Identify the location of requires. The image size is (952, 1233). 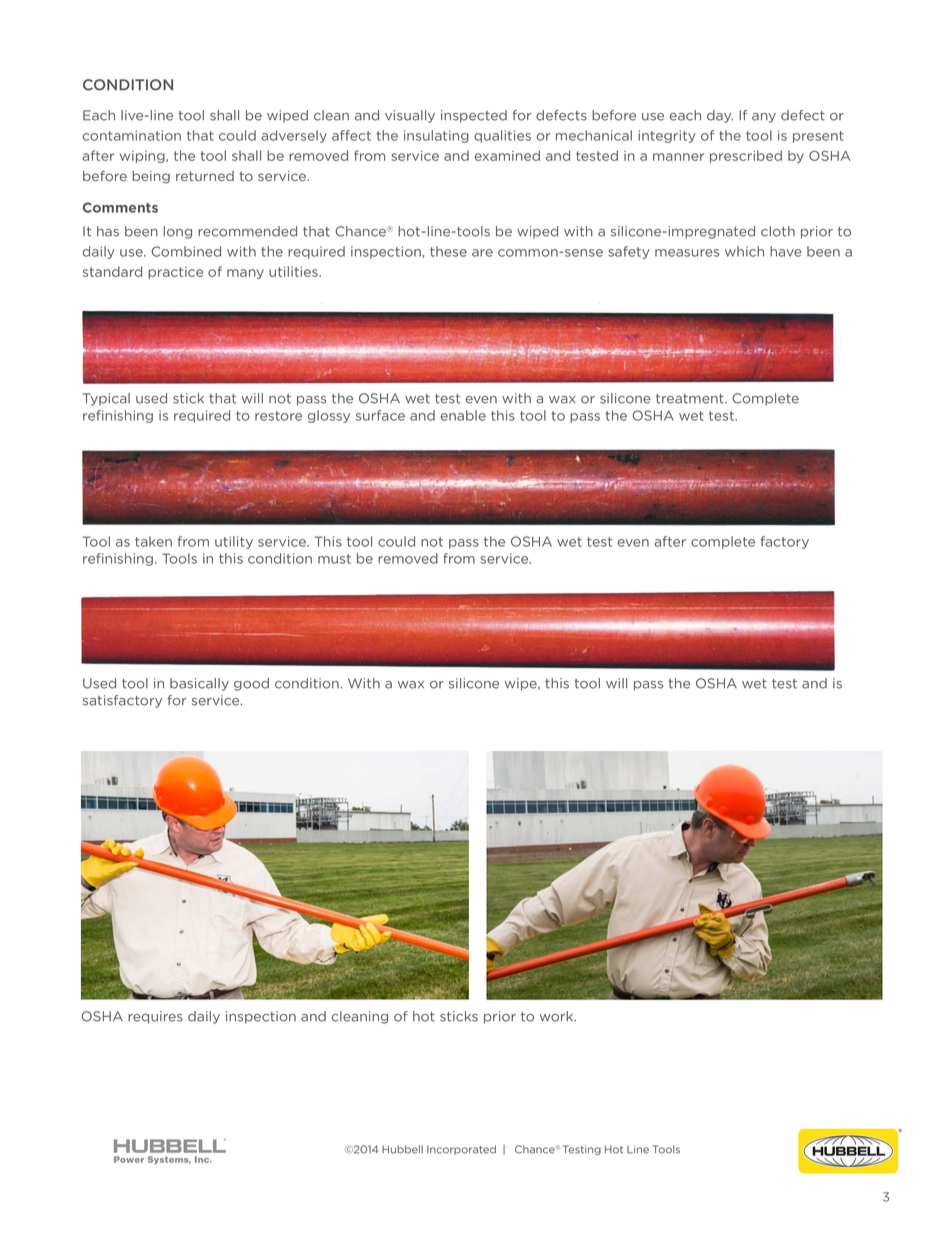
(155, 1017).
